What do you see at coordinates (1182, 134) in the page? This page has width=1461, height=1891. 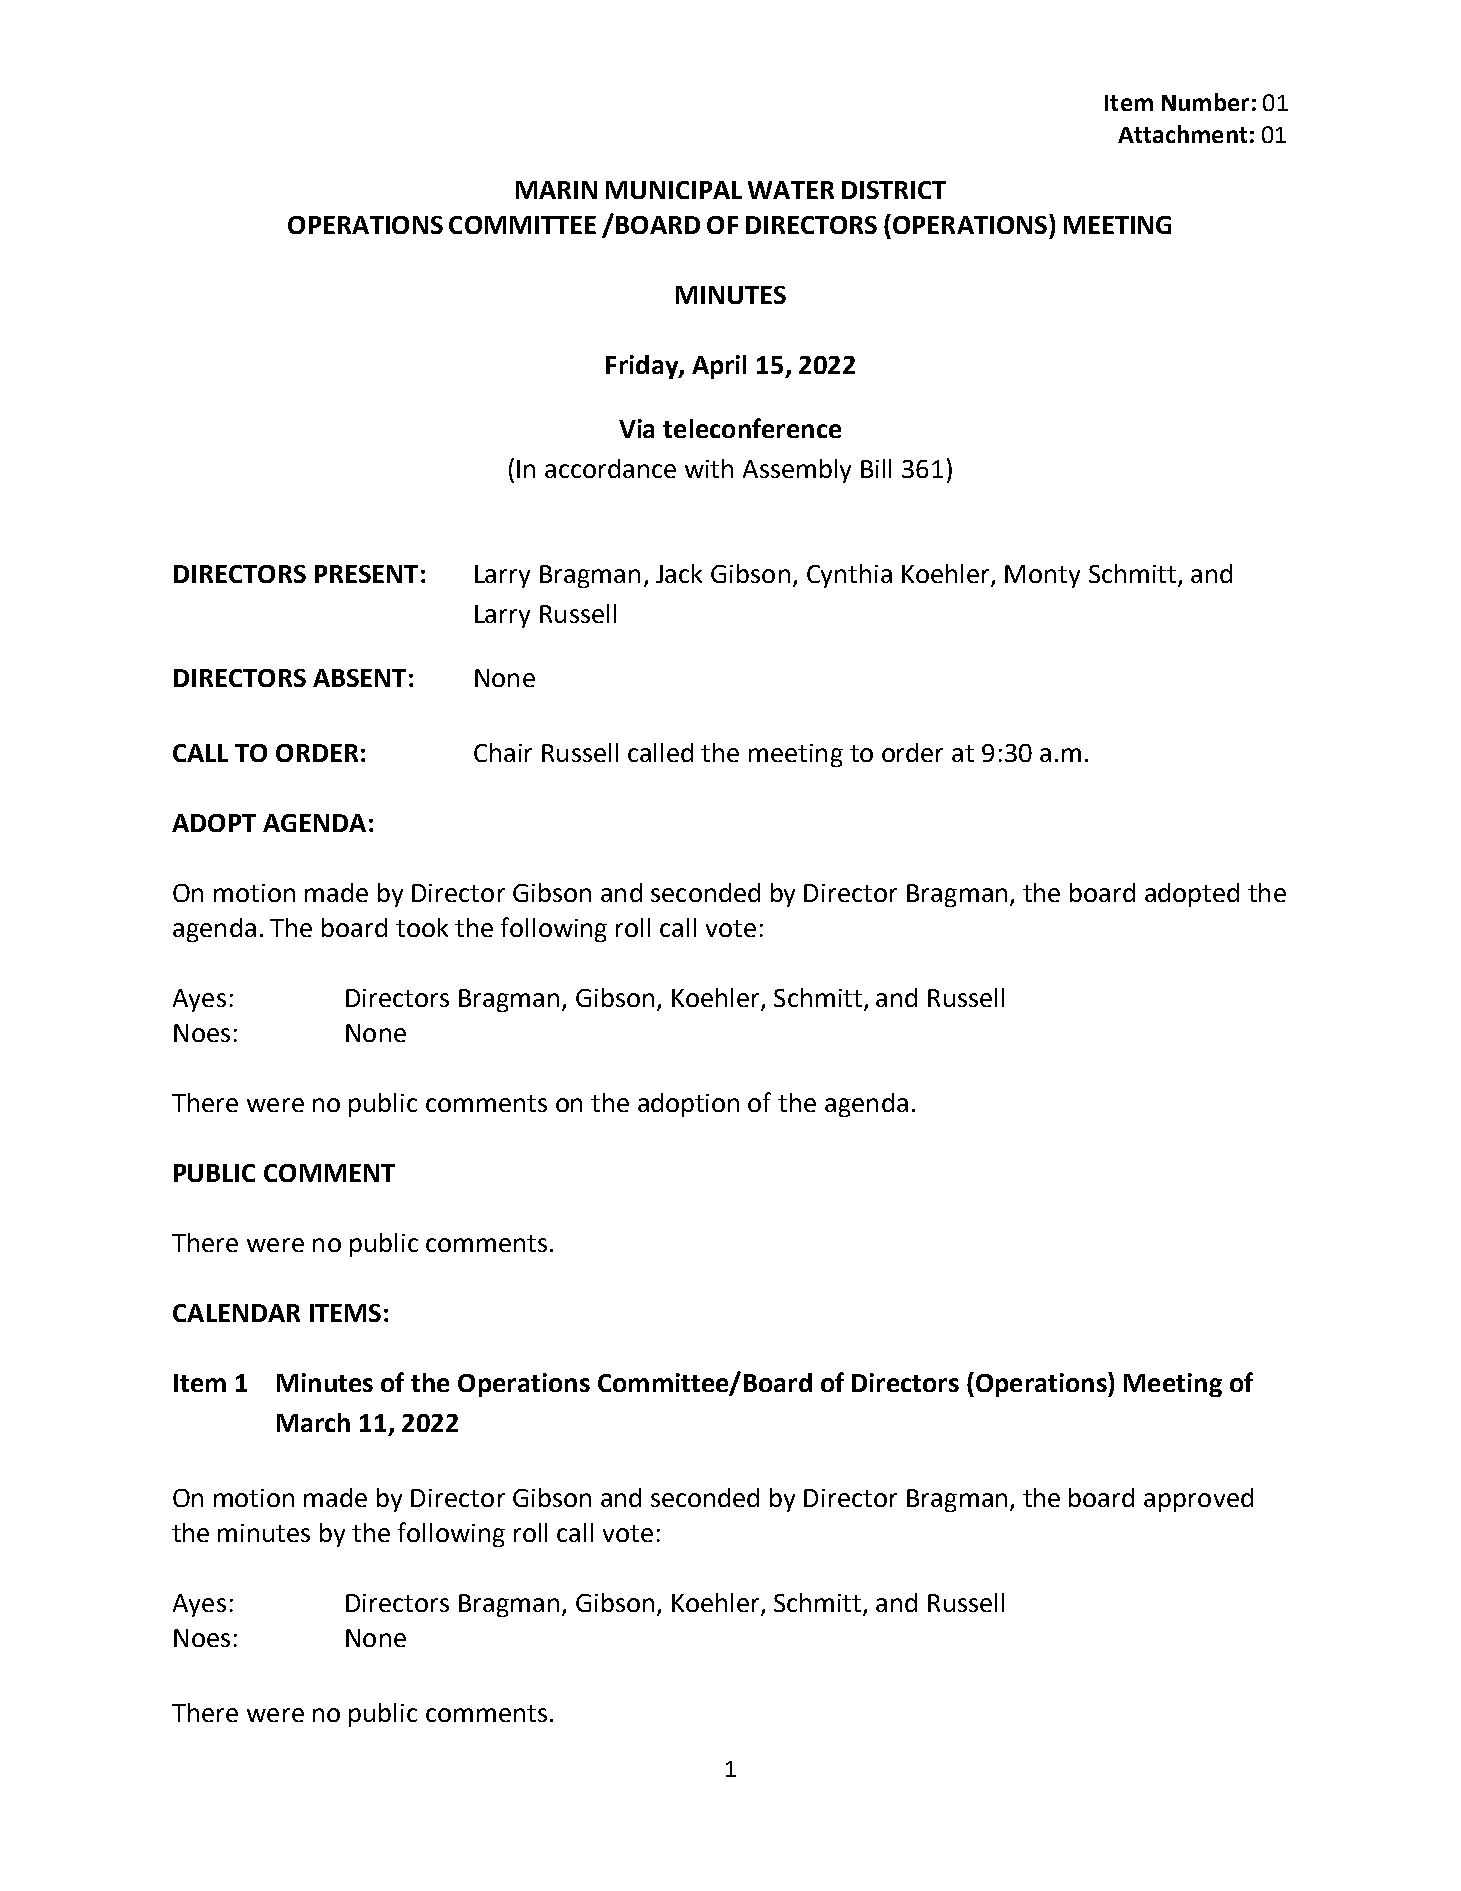 I see `Attachment` at bounding box center [1182, 134].
